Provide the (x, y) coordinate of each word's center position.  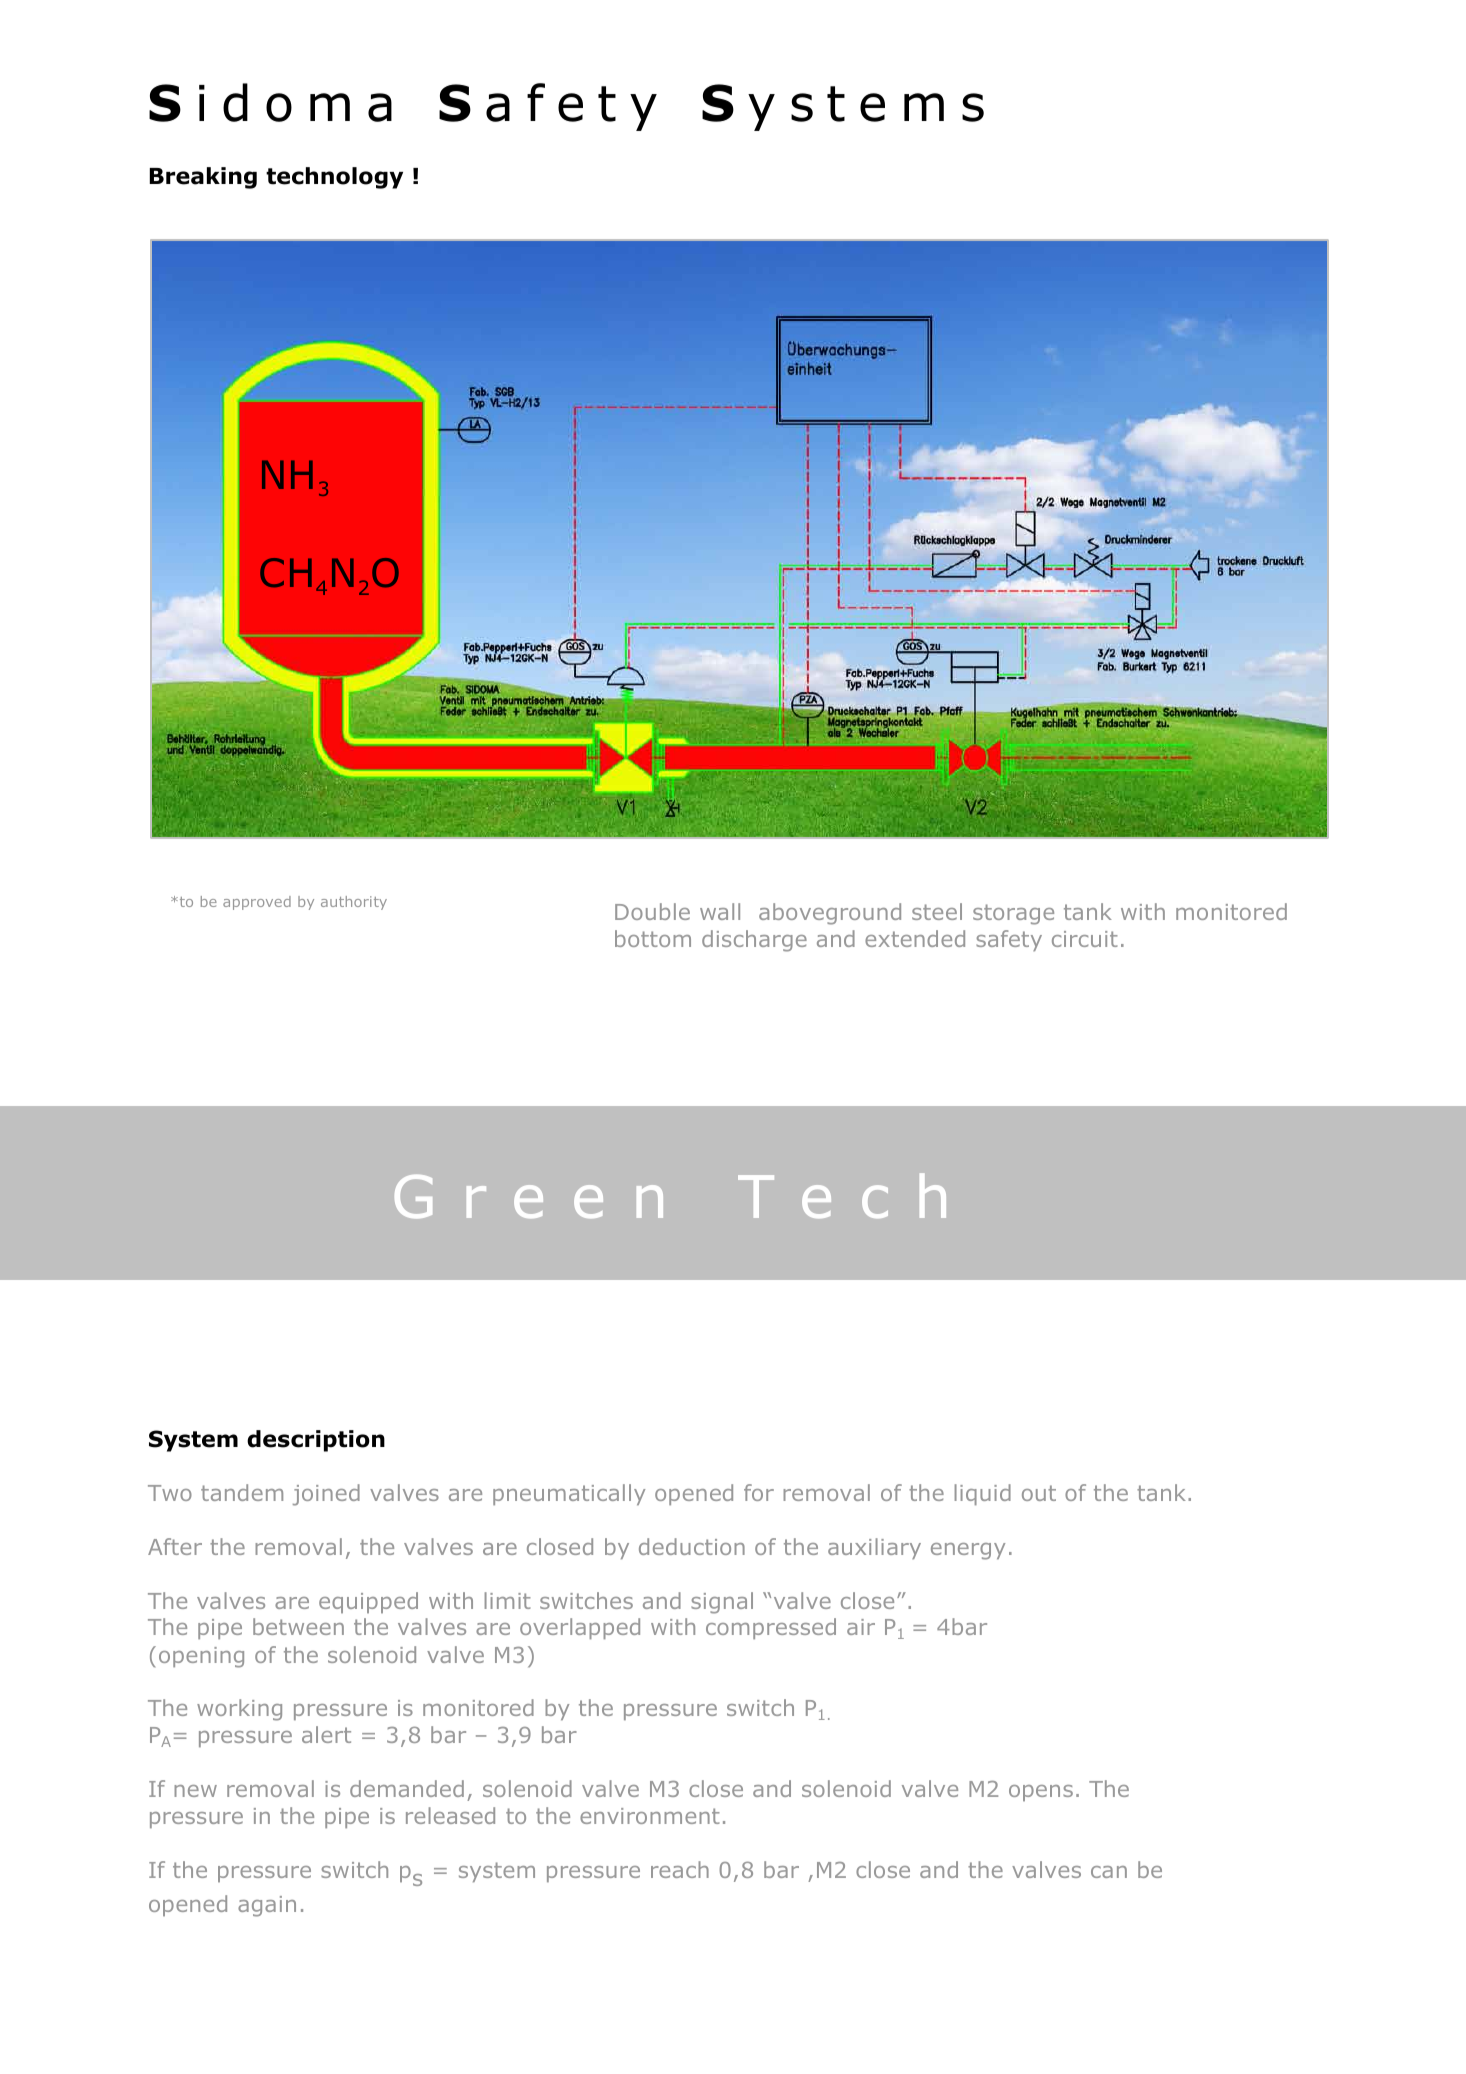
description (316, 1441)
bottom (653, 938)
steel (937, 911)
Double (652, 911)
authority (354, 903)
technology (334, 178)
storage (1013, 914)
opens (1041, 1793)
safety (1009, 940)
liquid (983, 1494)
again (267, 1906)
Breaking (203, 178)
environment (650, 1816)
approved (257, 903)
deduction (692, 1546)
